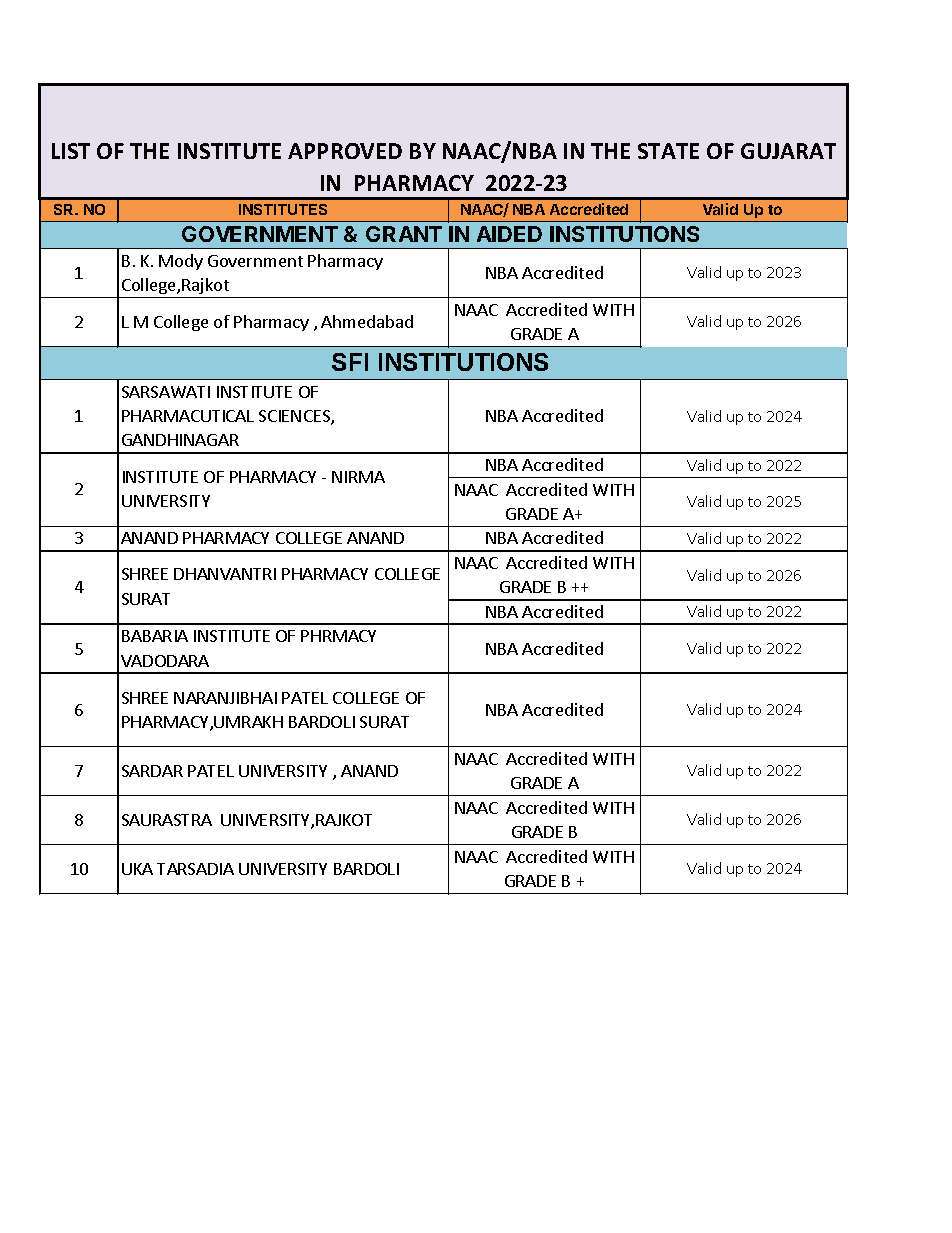  I want to click on LIST, so click(71, 151).
